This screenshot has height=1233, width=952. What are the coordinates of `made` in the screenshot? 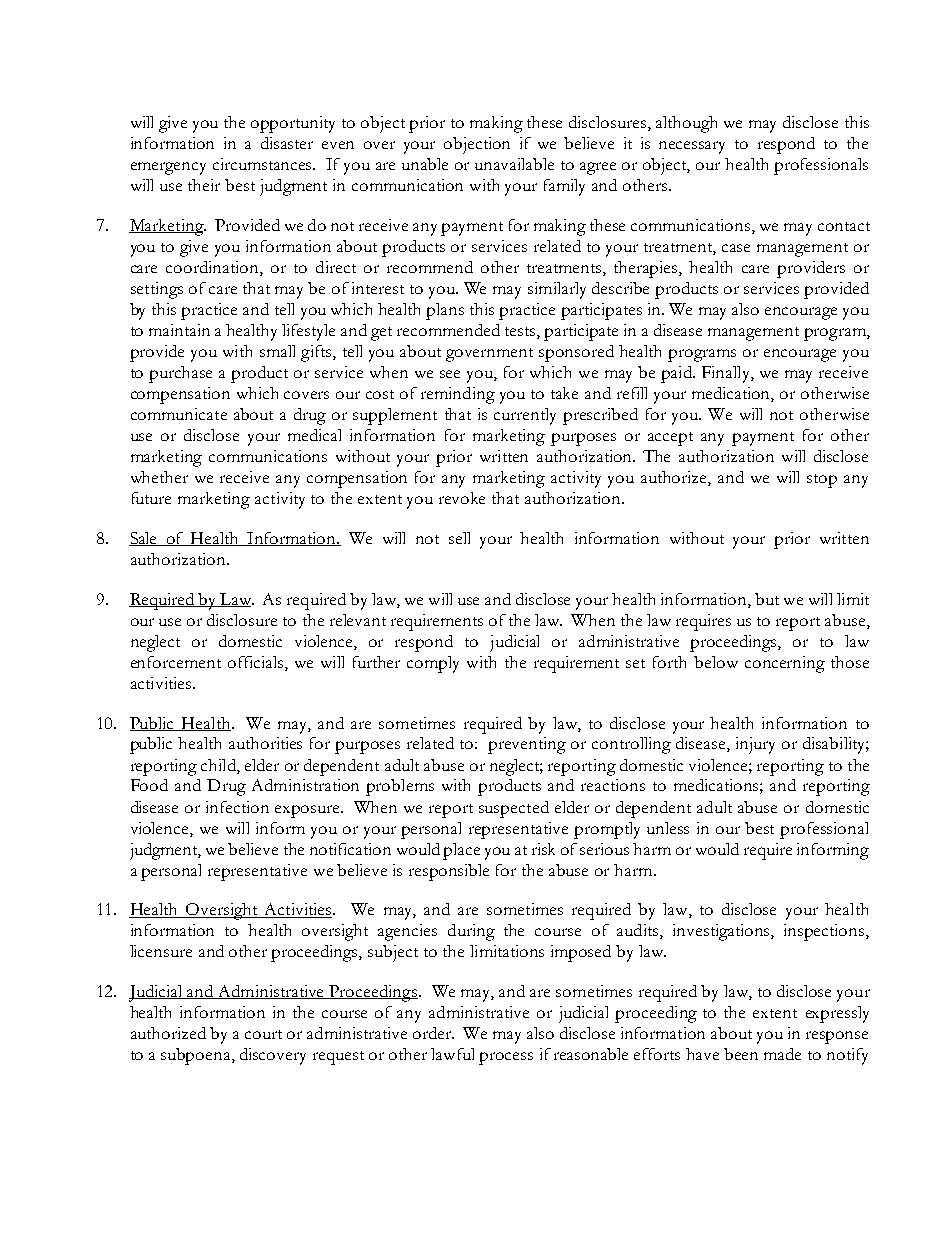 It's located at (782, 1054).
